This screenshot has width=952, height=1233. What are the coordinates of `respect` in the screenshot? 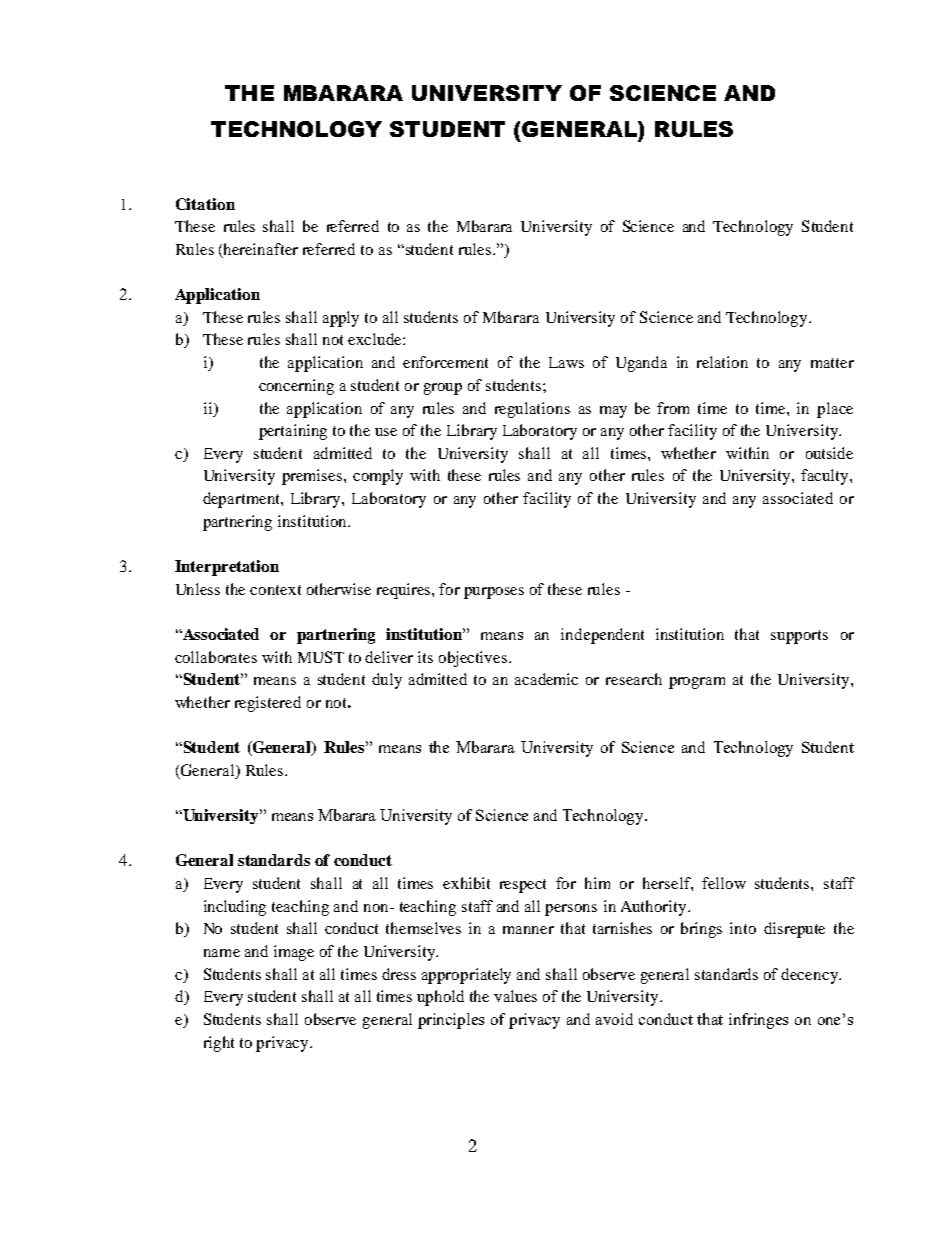 It's located at (523, 886).
